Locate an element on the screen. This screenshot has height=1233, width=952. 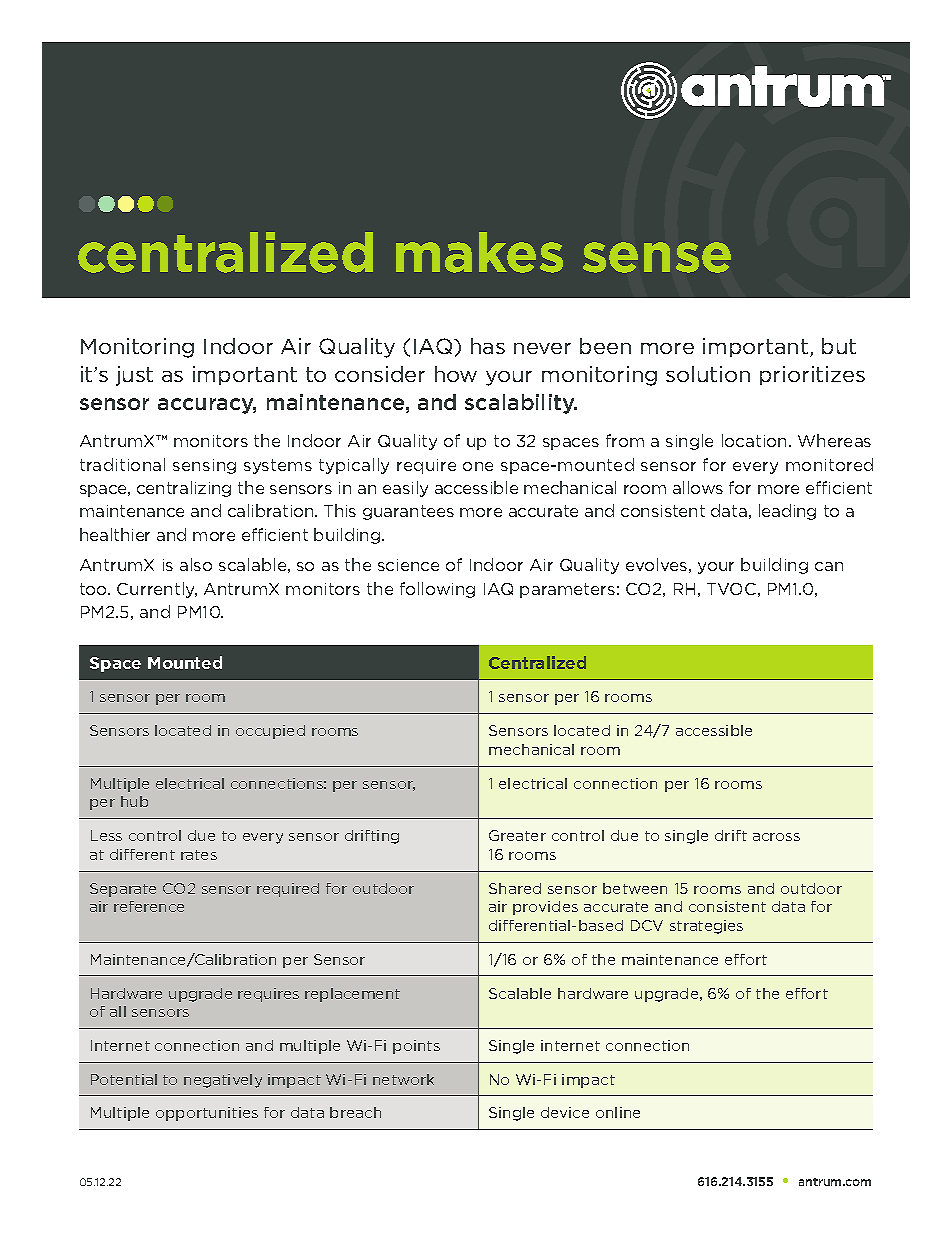
science is located at coordinates (408, 565).
